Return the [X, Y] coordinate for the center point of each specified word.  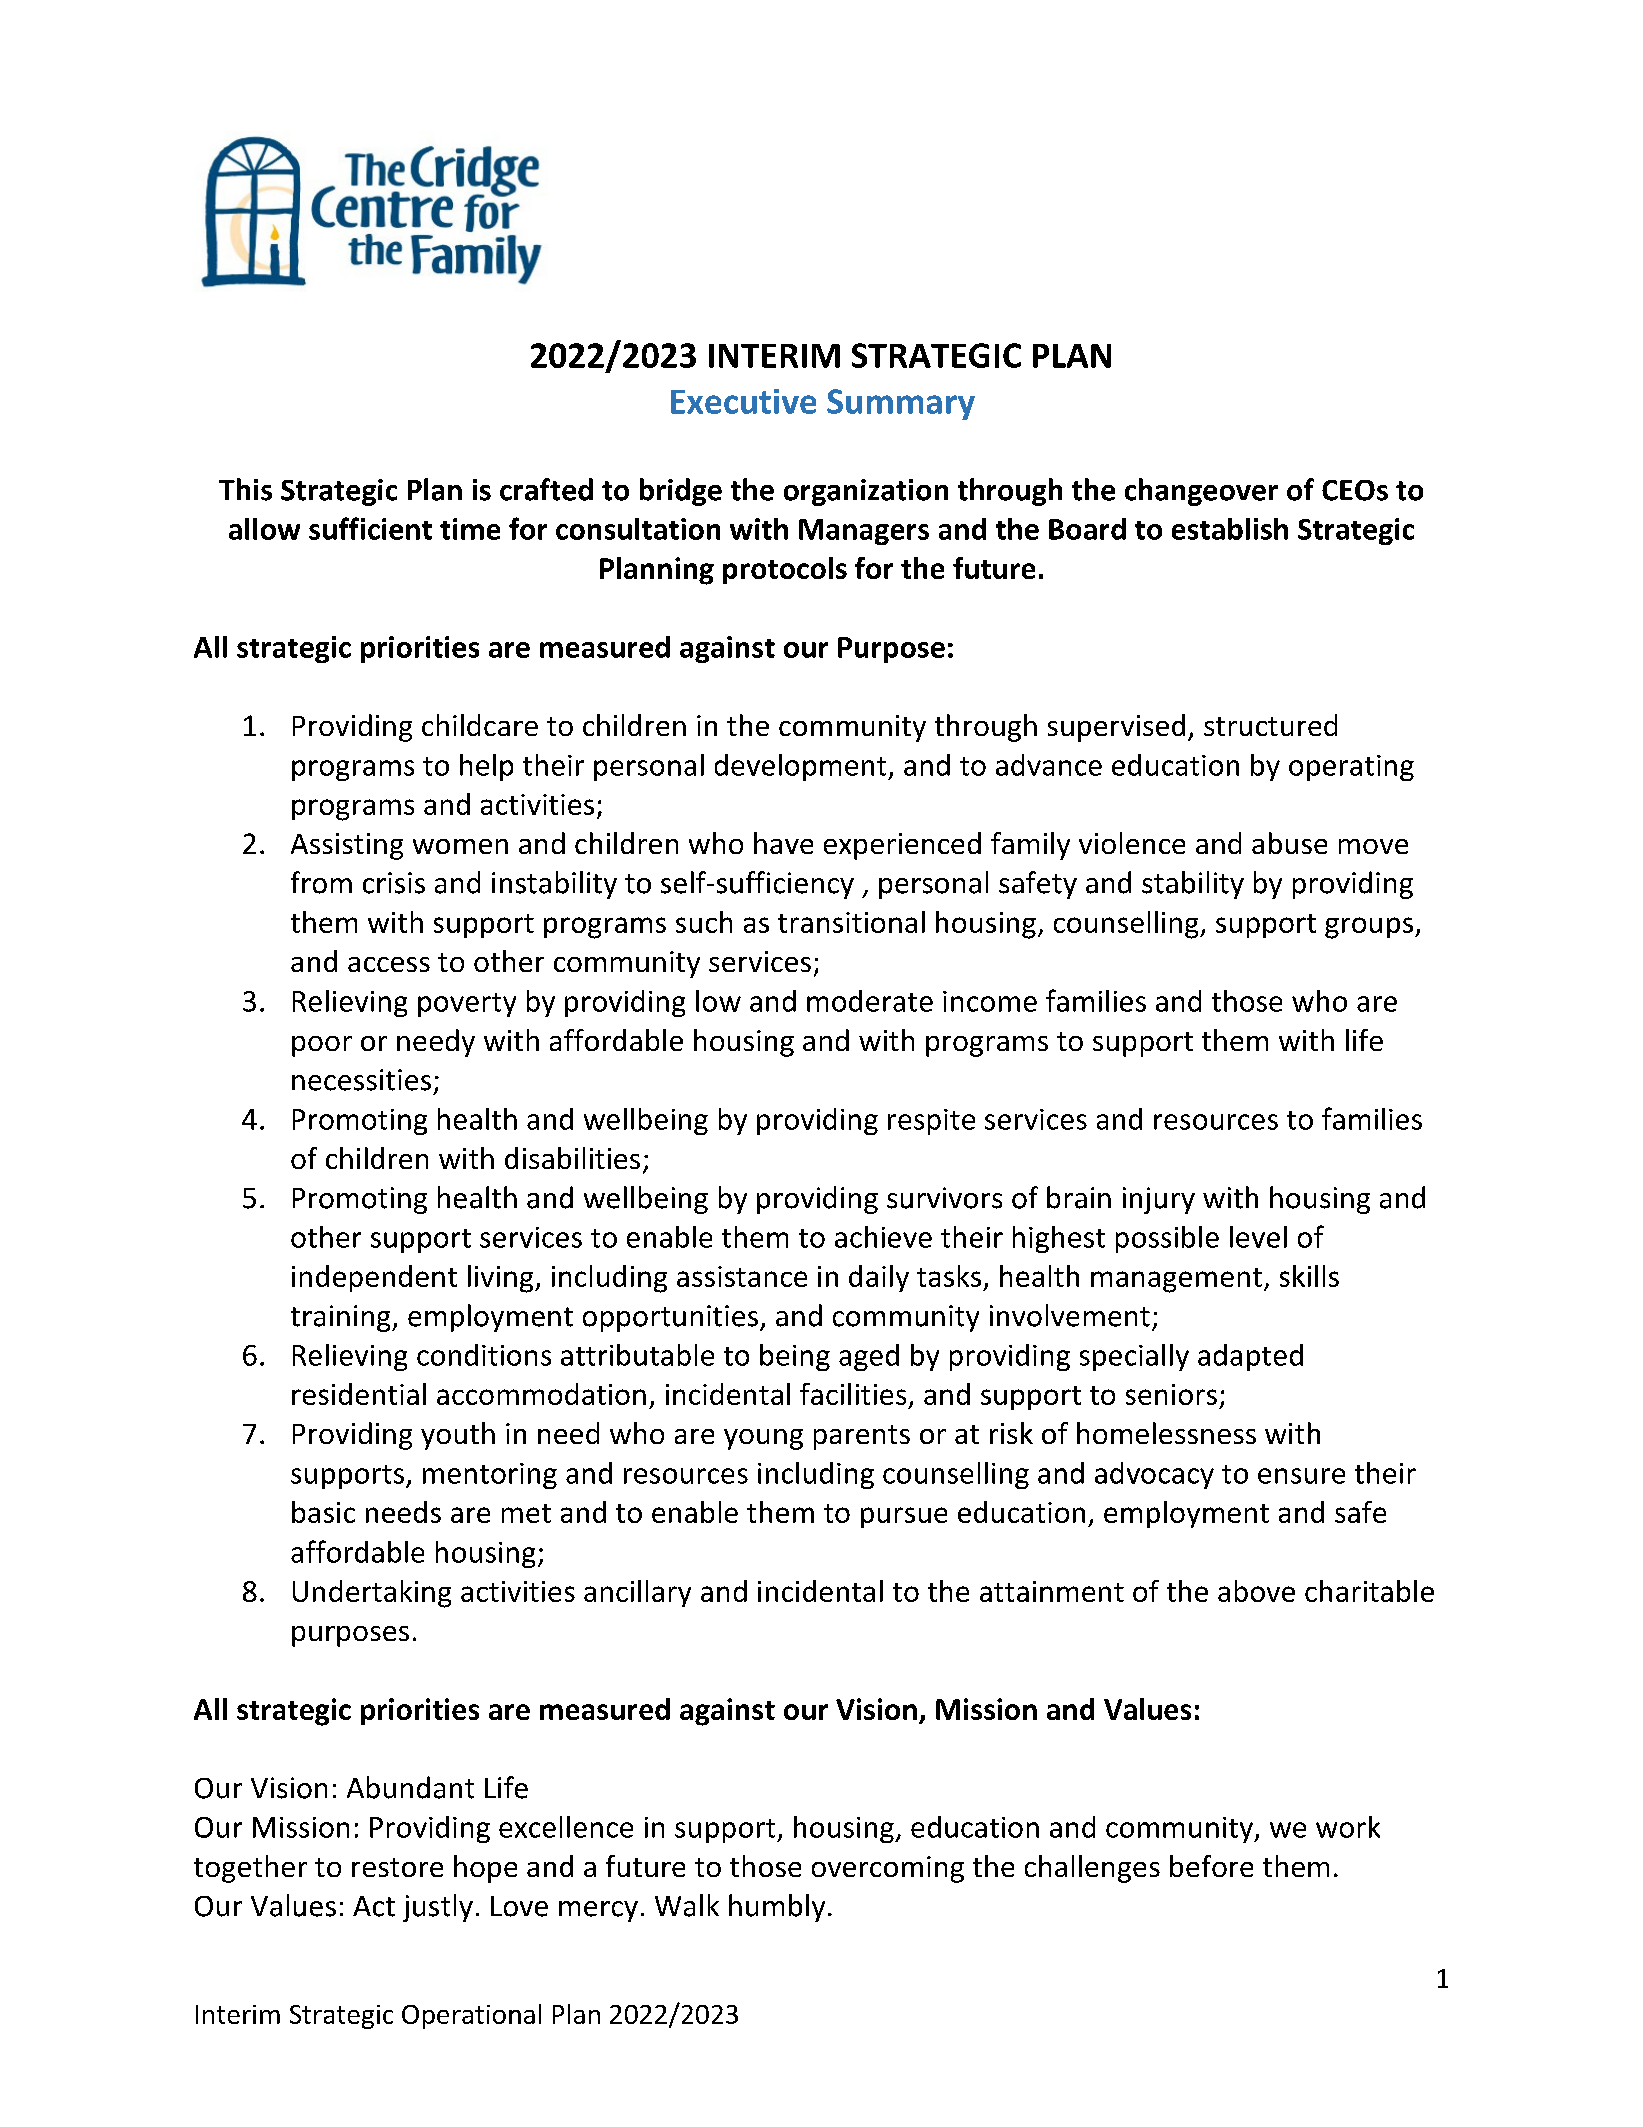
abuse [1289, 843]
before [1211, 1866]
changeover [1201, 492]
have [783, 843]
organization [866, 492]
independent [374, 1278]
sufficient [370, 528]
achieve [883, 1237]
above [1256, 1591]
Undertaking [372, 1594]
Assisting [347, 846]
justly [438, 1908]
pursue [904, 1517]
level [1258, 1237]
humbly [777, 1908]
